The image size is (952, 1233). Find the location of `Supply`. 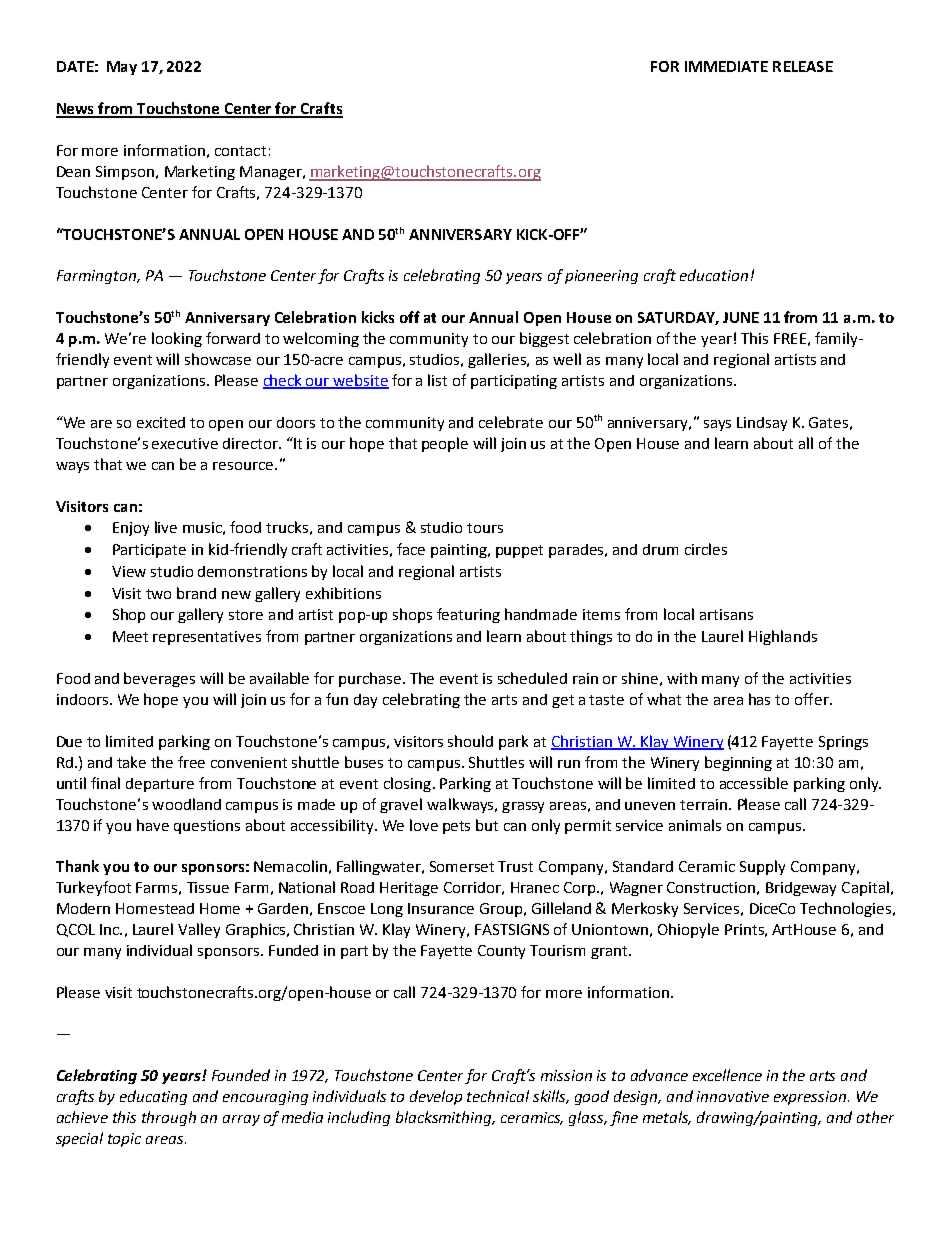

Supply is located at coordinates (762, 867).
